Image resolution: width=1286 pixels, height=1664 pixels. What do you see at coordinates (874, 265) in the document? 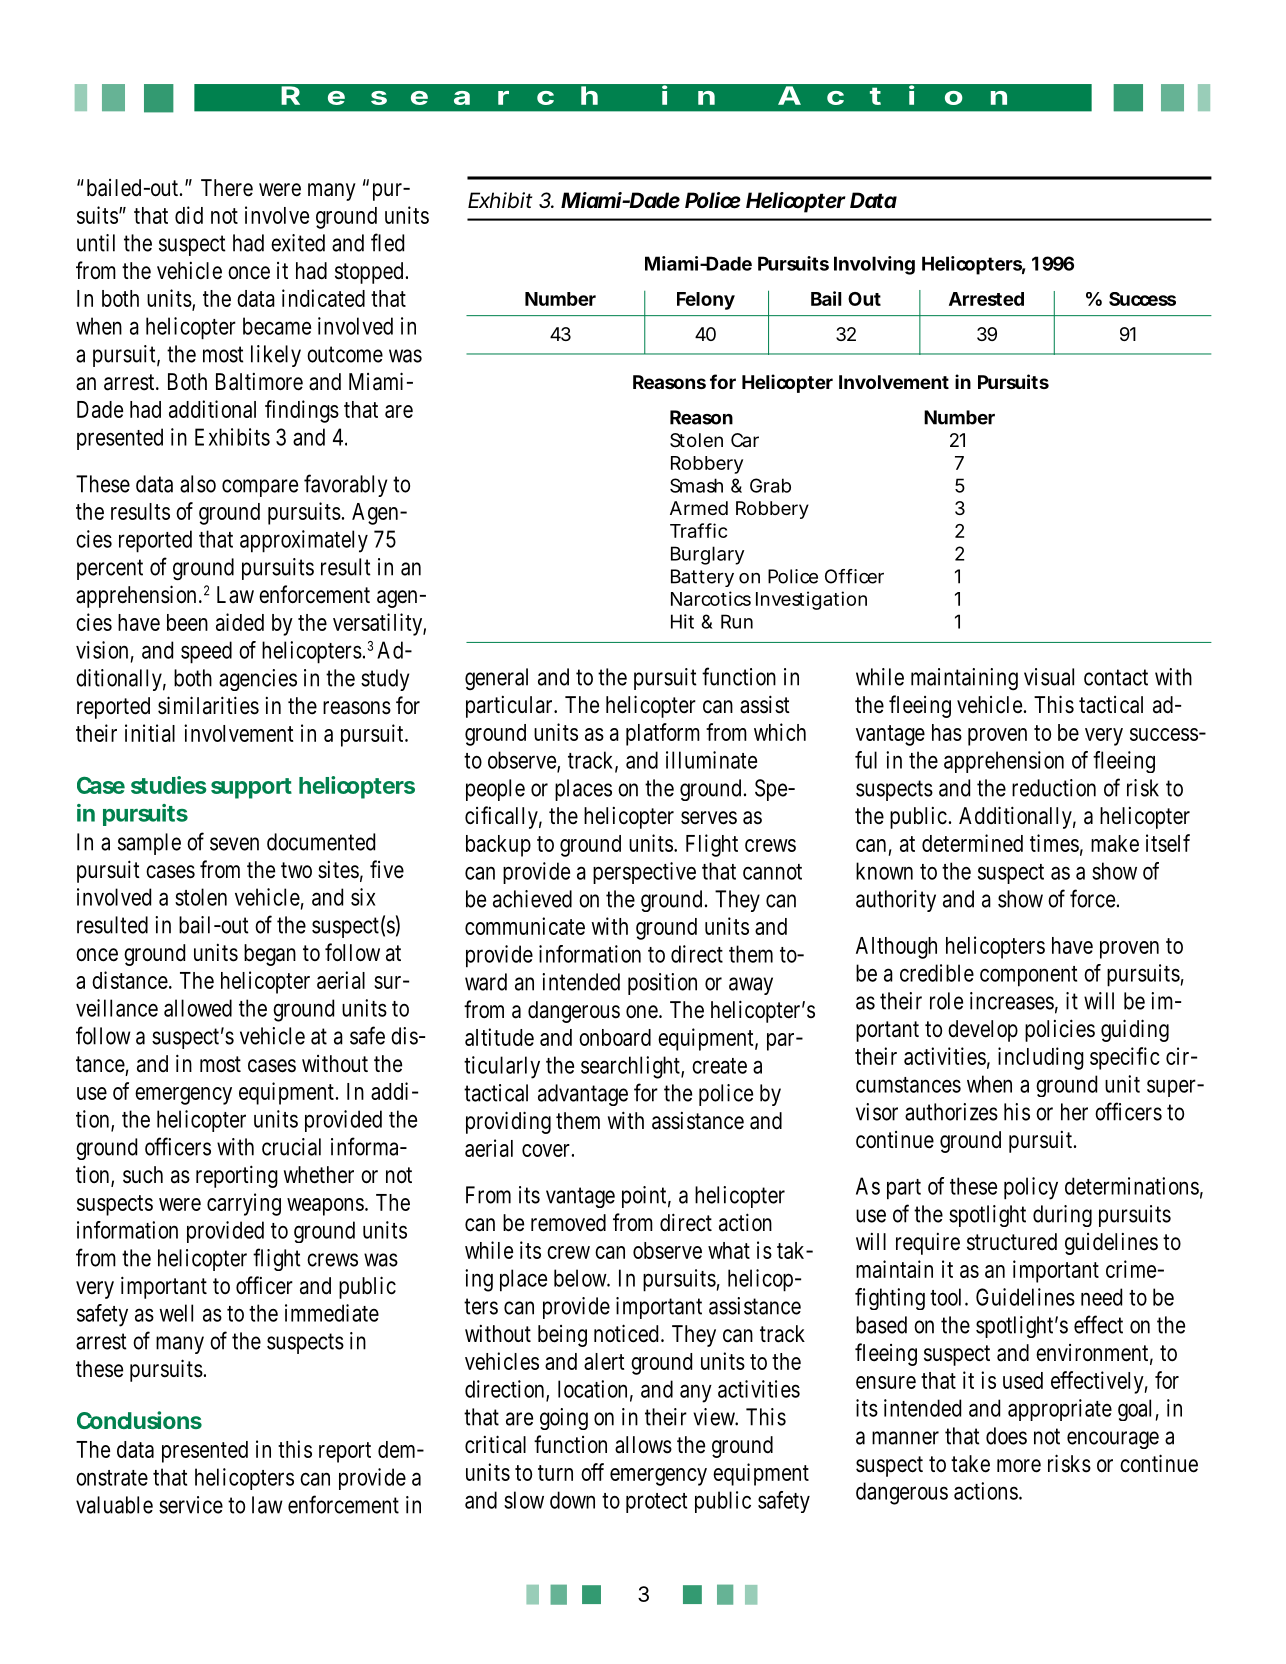
I see `Involving` at bounding box center [874, 265].
